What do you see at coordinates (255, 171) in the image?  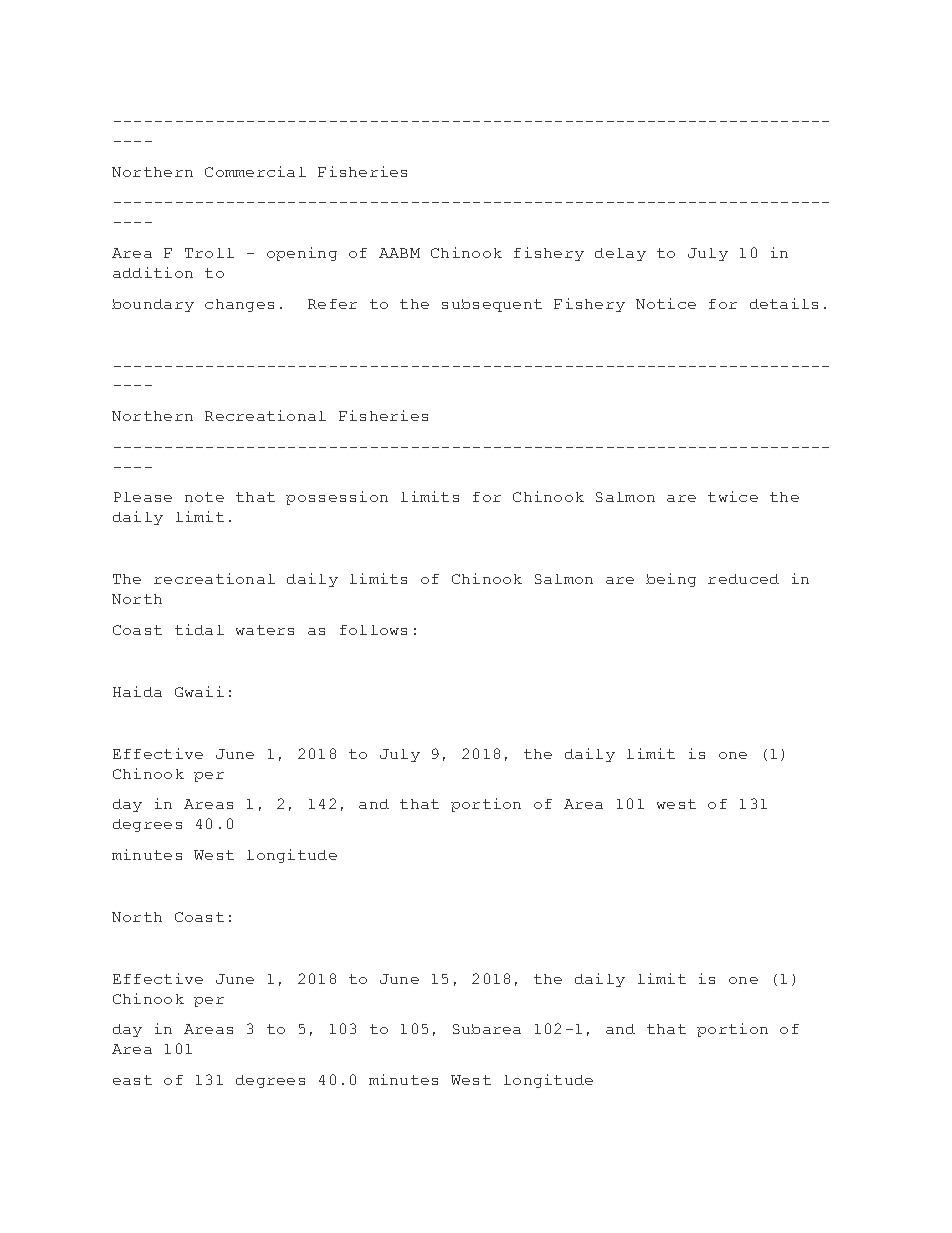 I see `Commercial` at bounding box center [255, 171].
